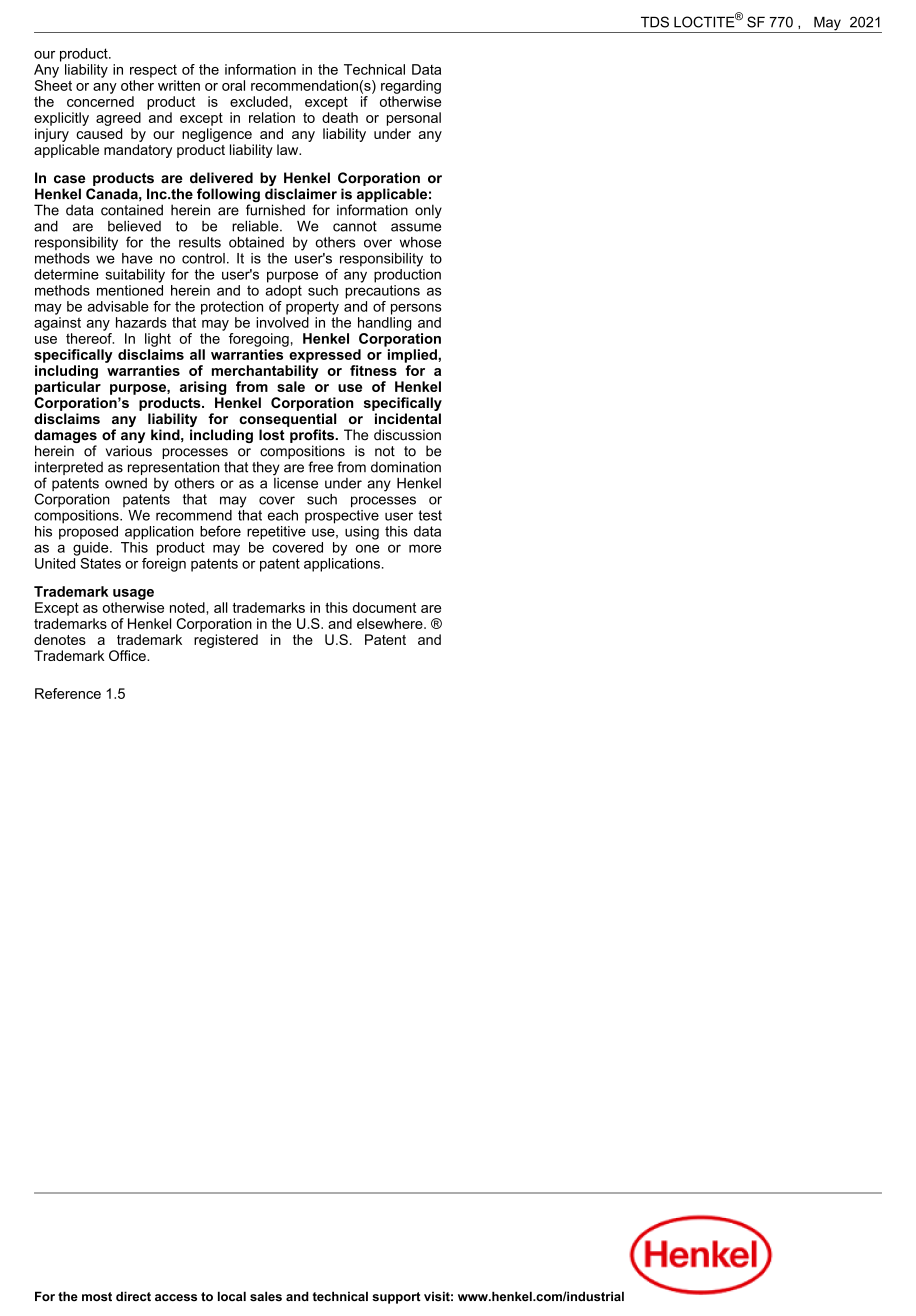 Image resolution: width=916 pixels, height=1316 pixels. What do you see at coordinates (430, 515) in the screenshot?
I see `test` at bounding box center [430, 515].
